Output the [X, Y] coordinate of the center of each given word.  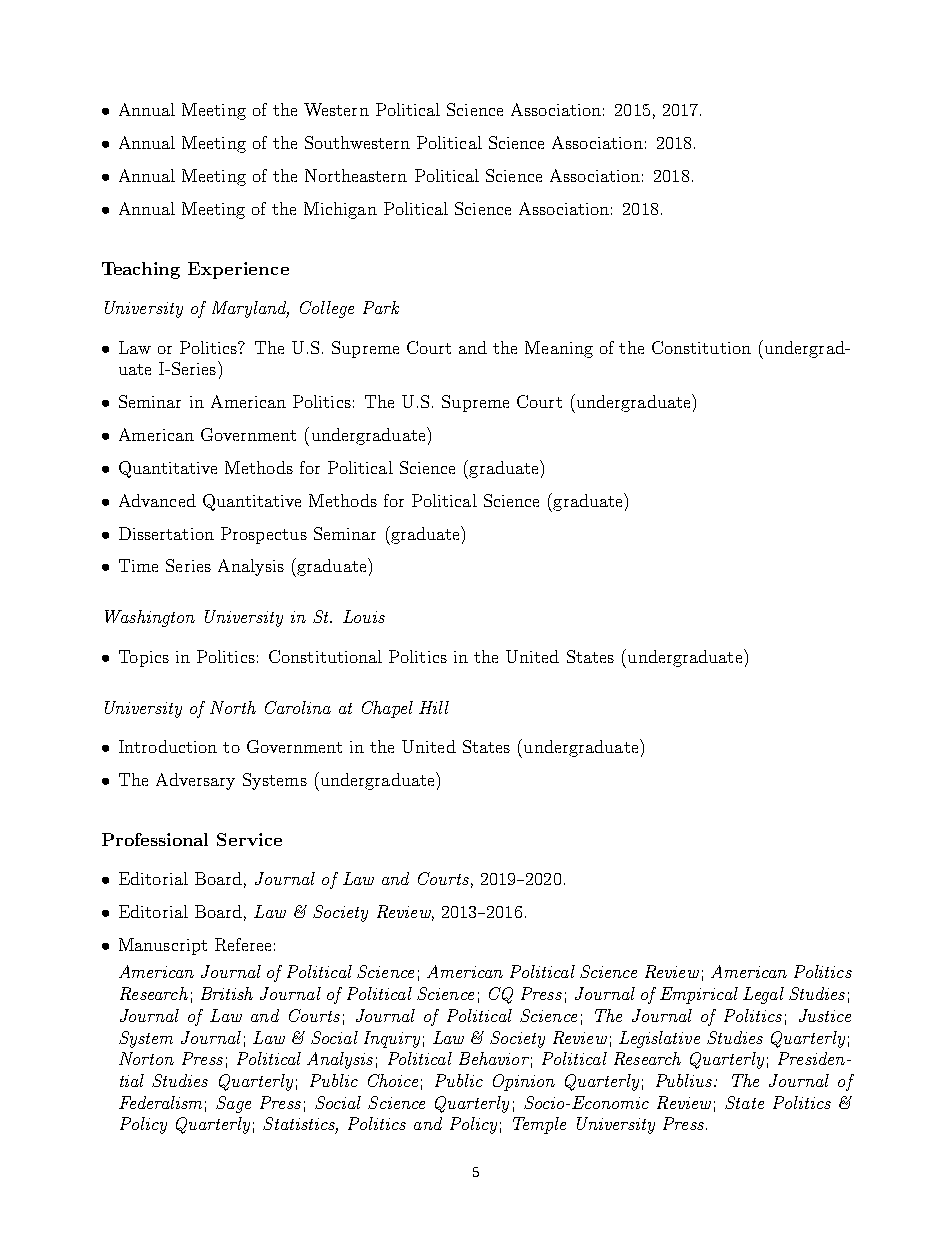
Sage [233, 1104]
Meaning [559, 349]
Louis [364, 616]
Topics [144, 658]
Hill [434, 707]
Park [381, 307]
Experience [238, 270]
